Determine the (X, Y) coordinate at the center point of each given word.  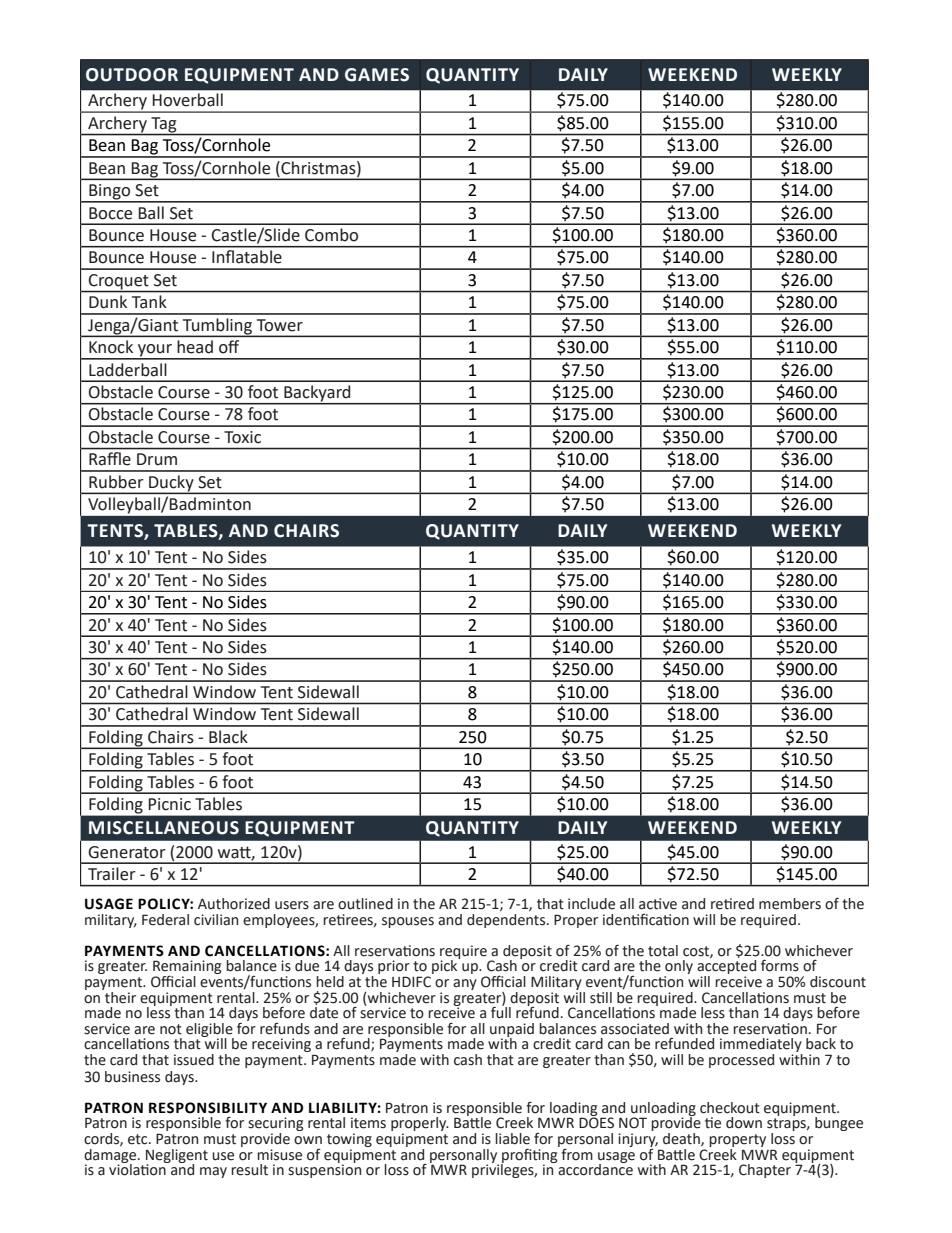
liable (512, 1139)
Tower (280, 325)
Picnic (169, 804)
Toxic (242, 437)
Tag (164, 126)
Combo (331, 235)
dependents (507, 919)
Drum (157, 459)
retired (732, 904)
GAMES (377, 75)
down (744, 1123)
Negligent (177, 1157)
